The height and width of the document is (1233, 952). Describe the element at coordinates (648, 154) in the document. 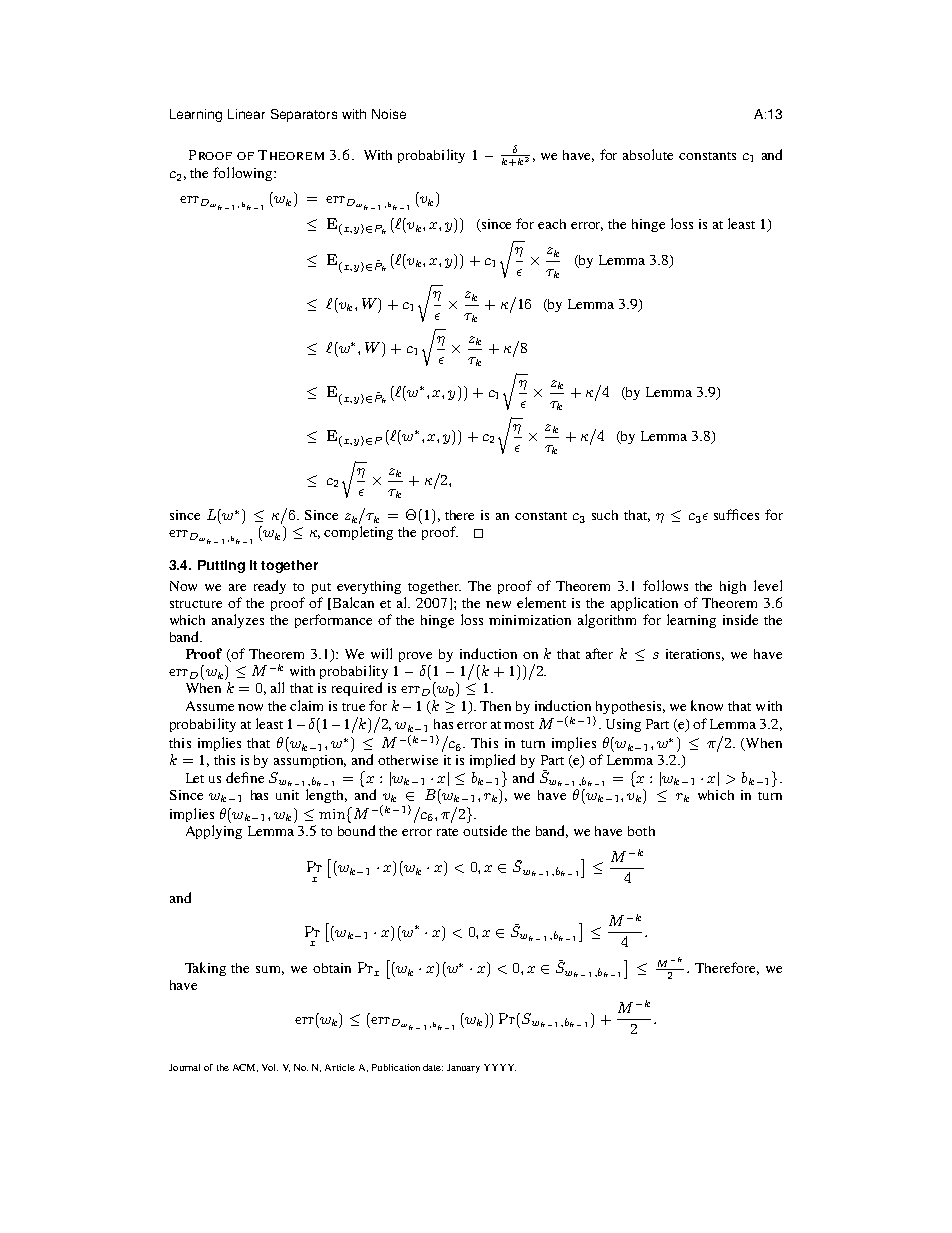

I see `absolute` at that location.
